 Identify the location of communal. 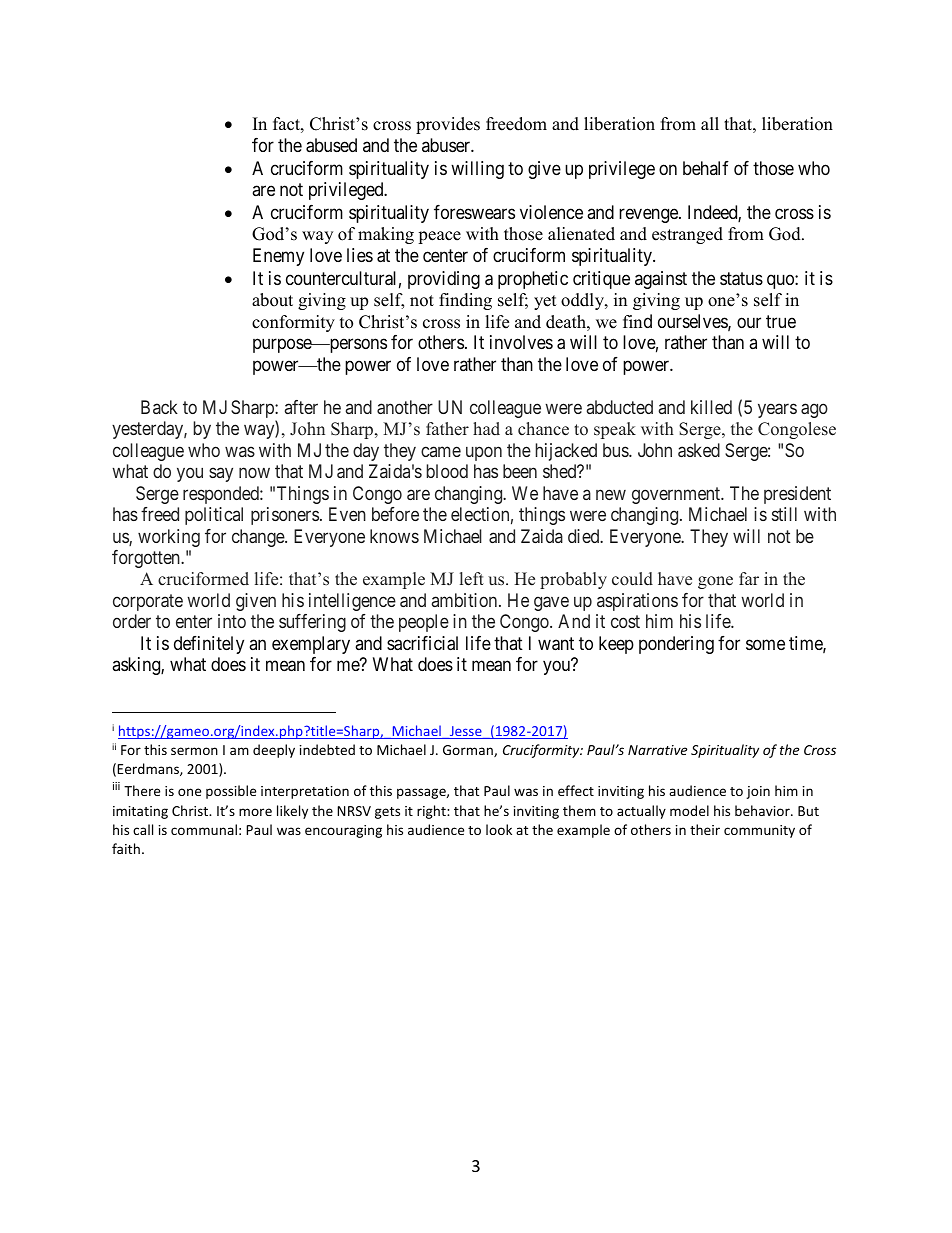
(204, 829).
